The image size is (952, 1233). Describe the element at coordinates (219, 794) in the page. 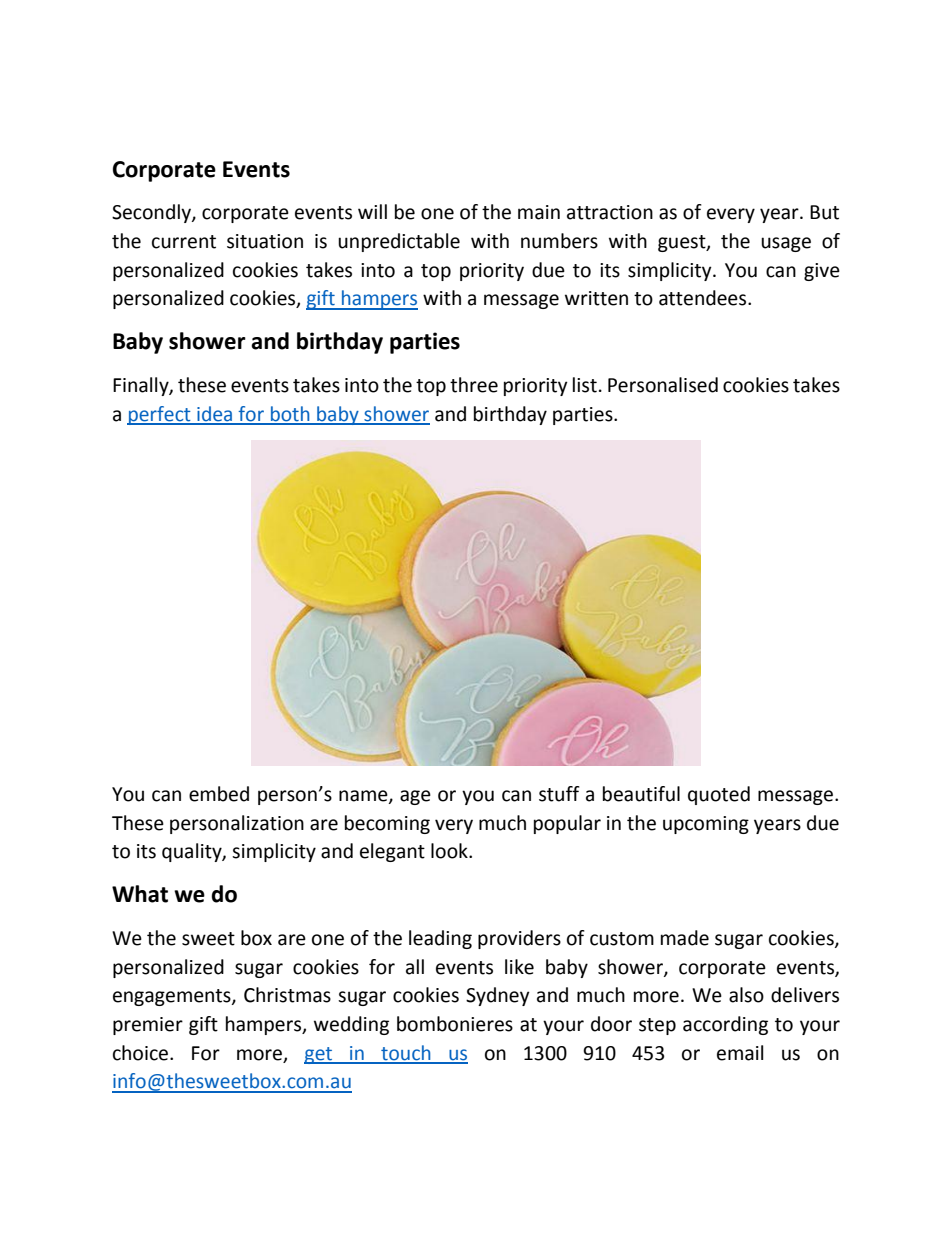

I see `embed` at that location.
